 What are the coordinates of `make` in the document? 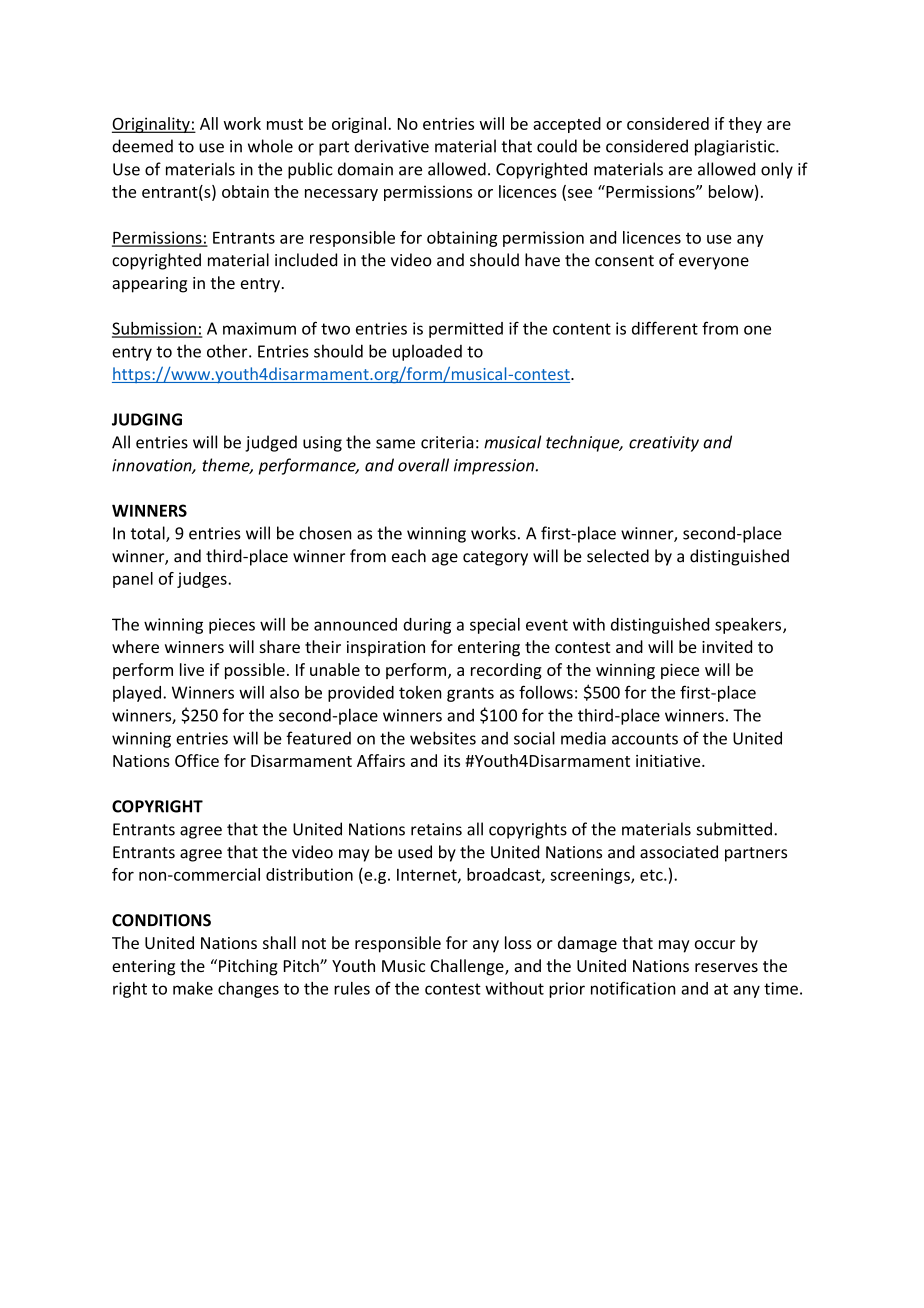 It's located at (193, 988).
